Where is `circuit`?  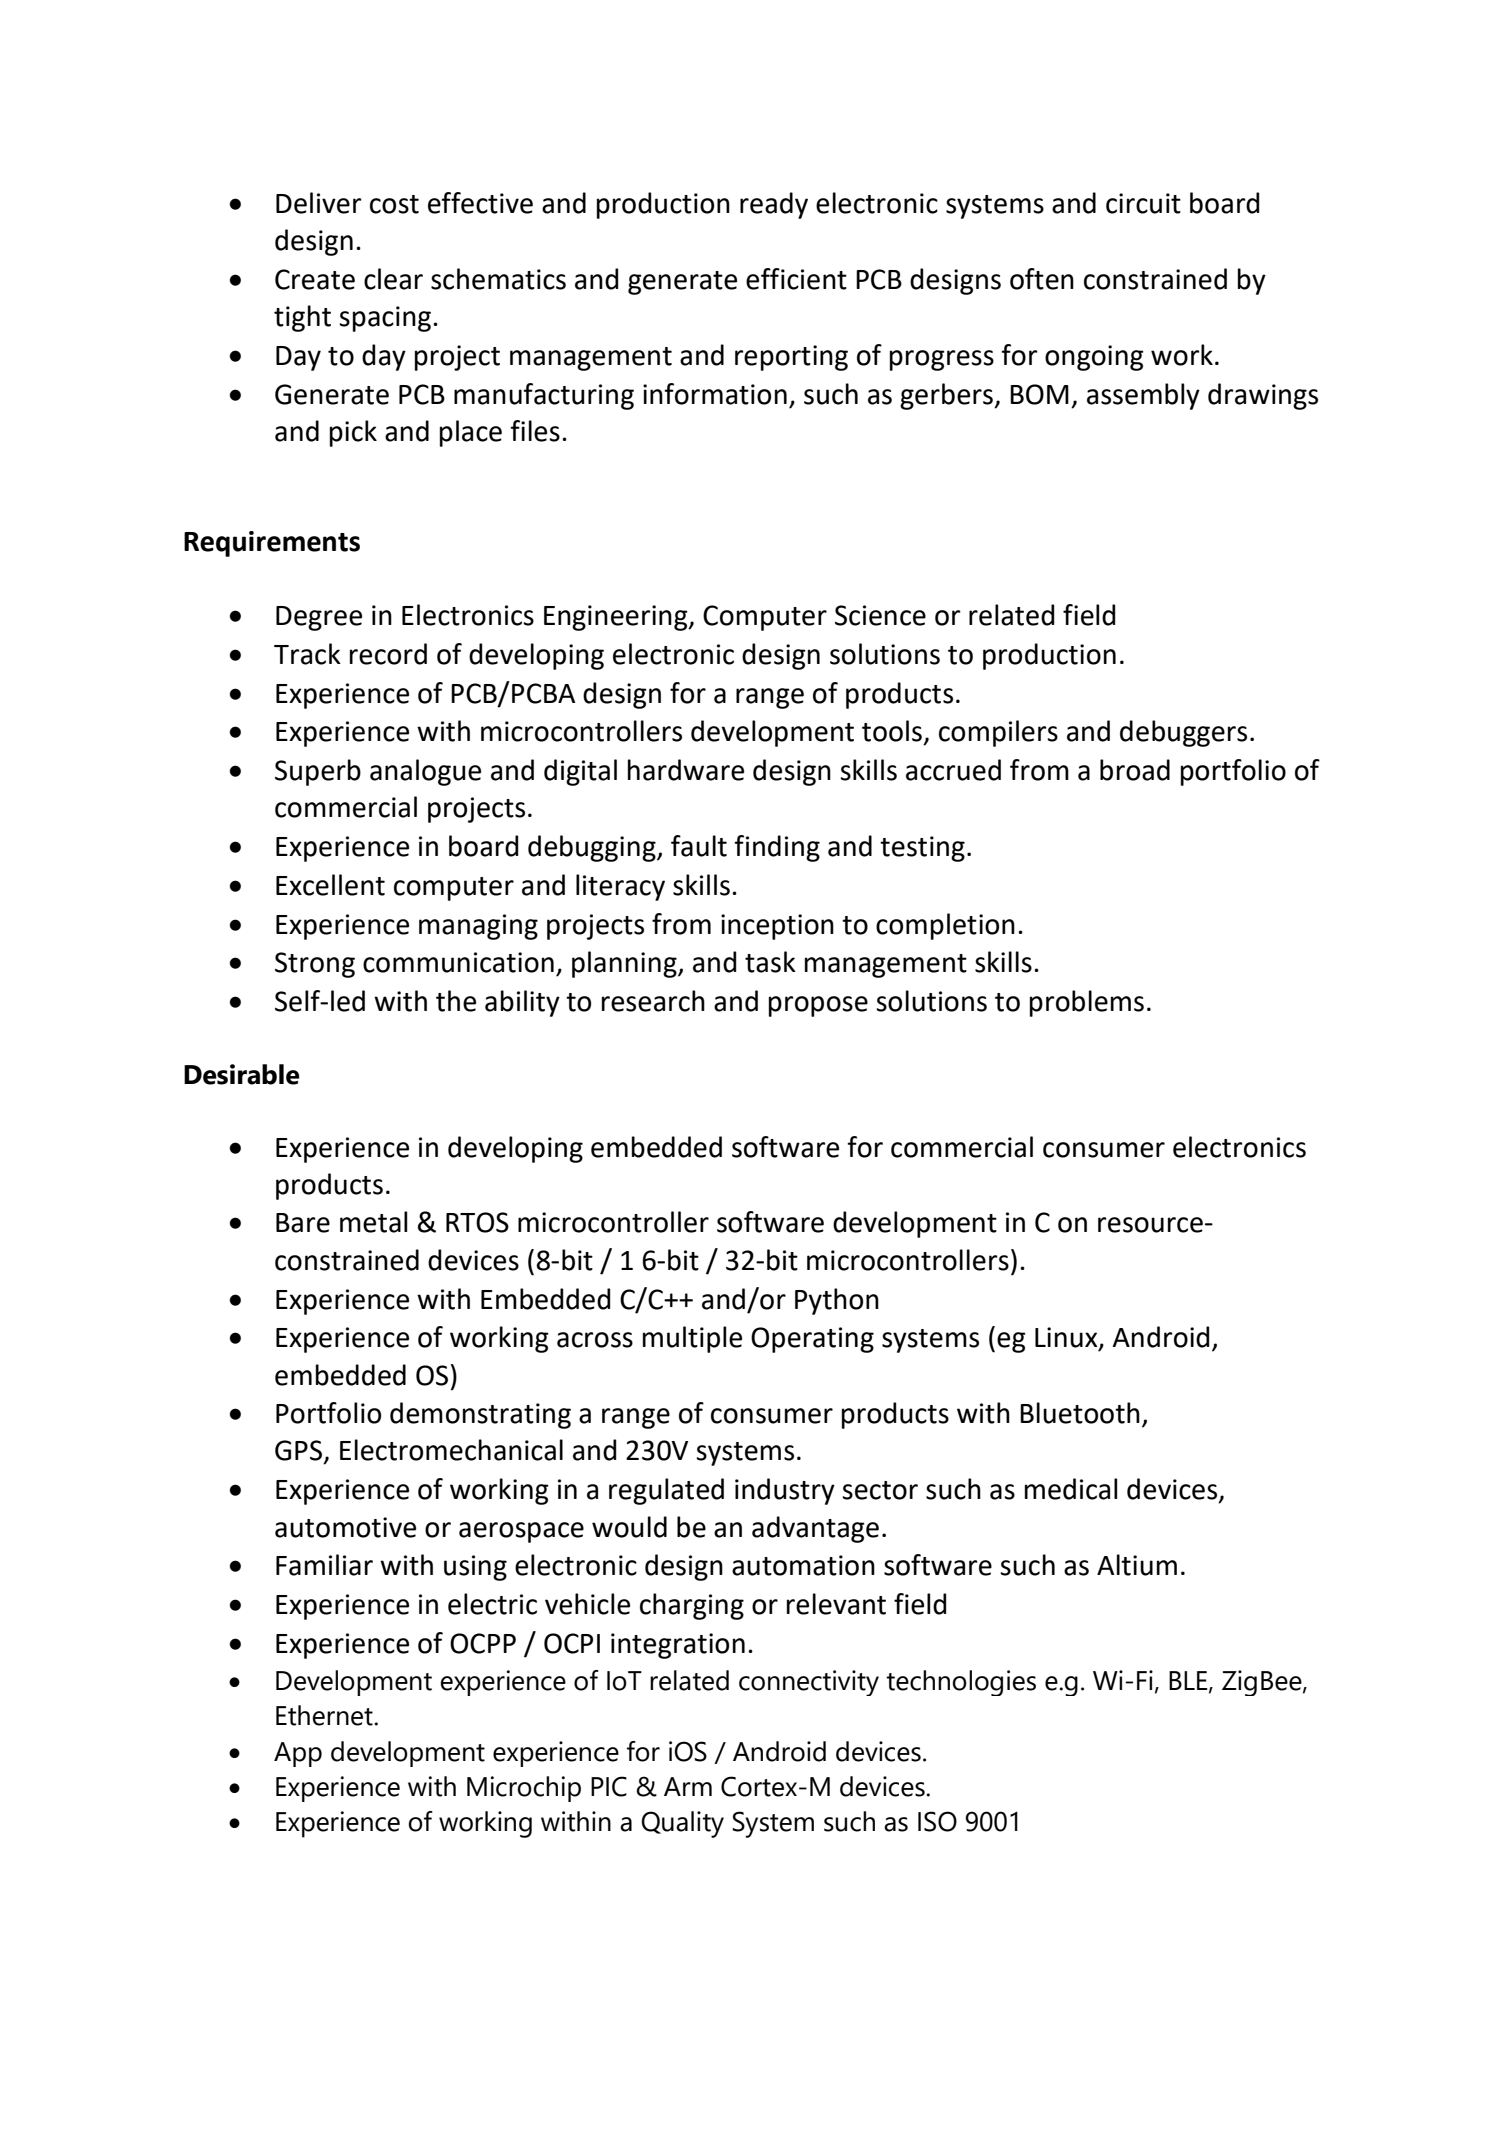
circuit is located at coordinates (1143, 203).
